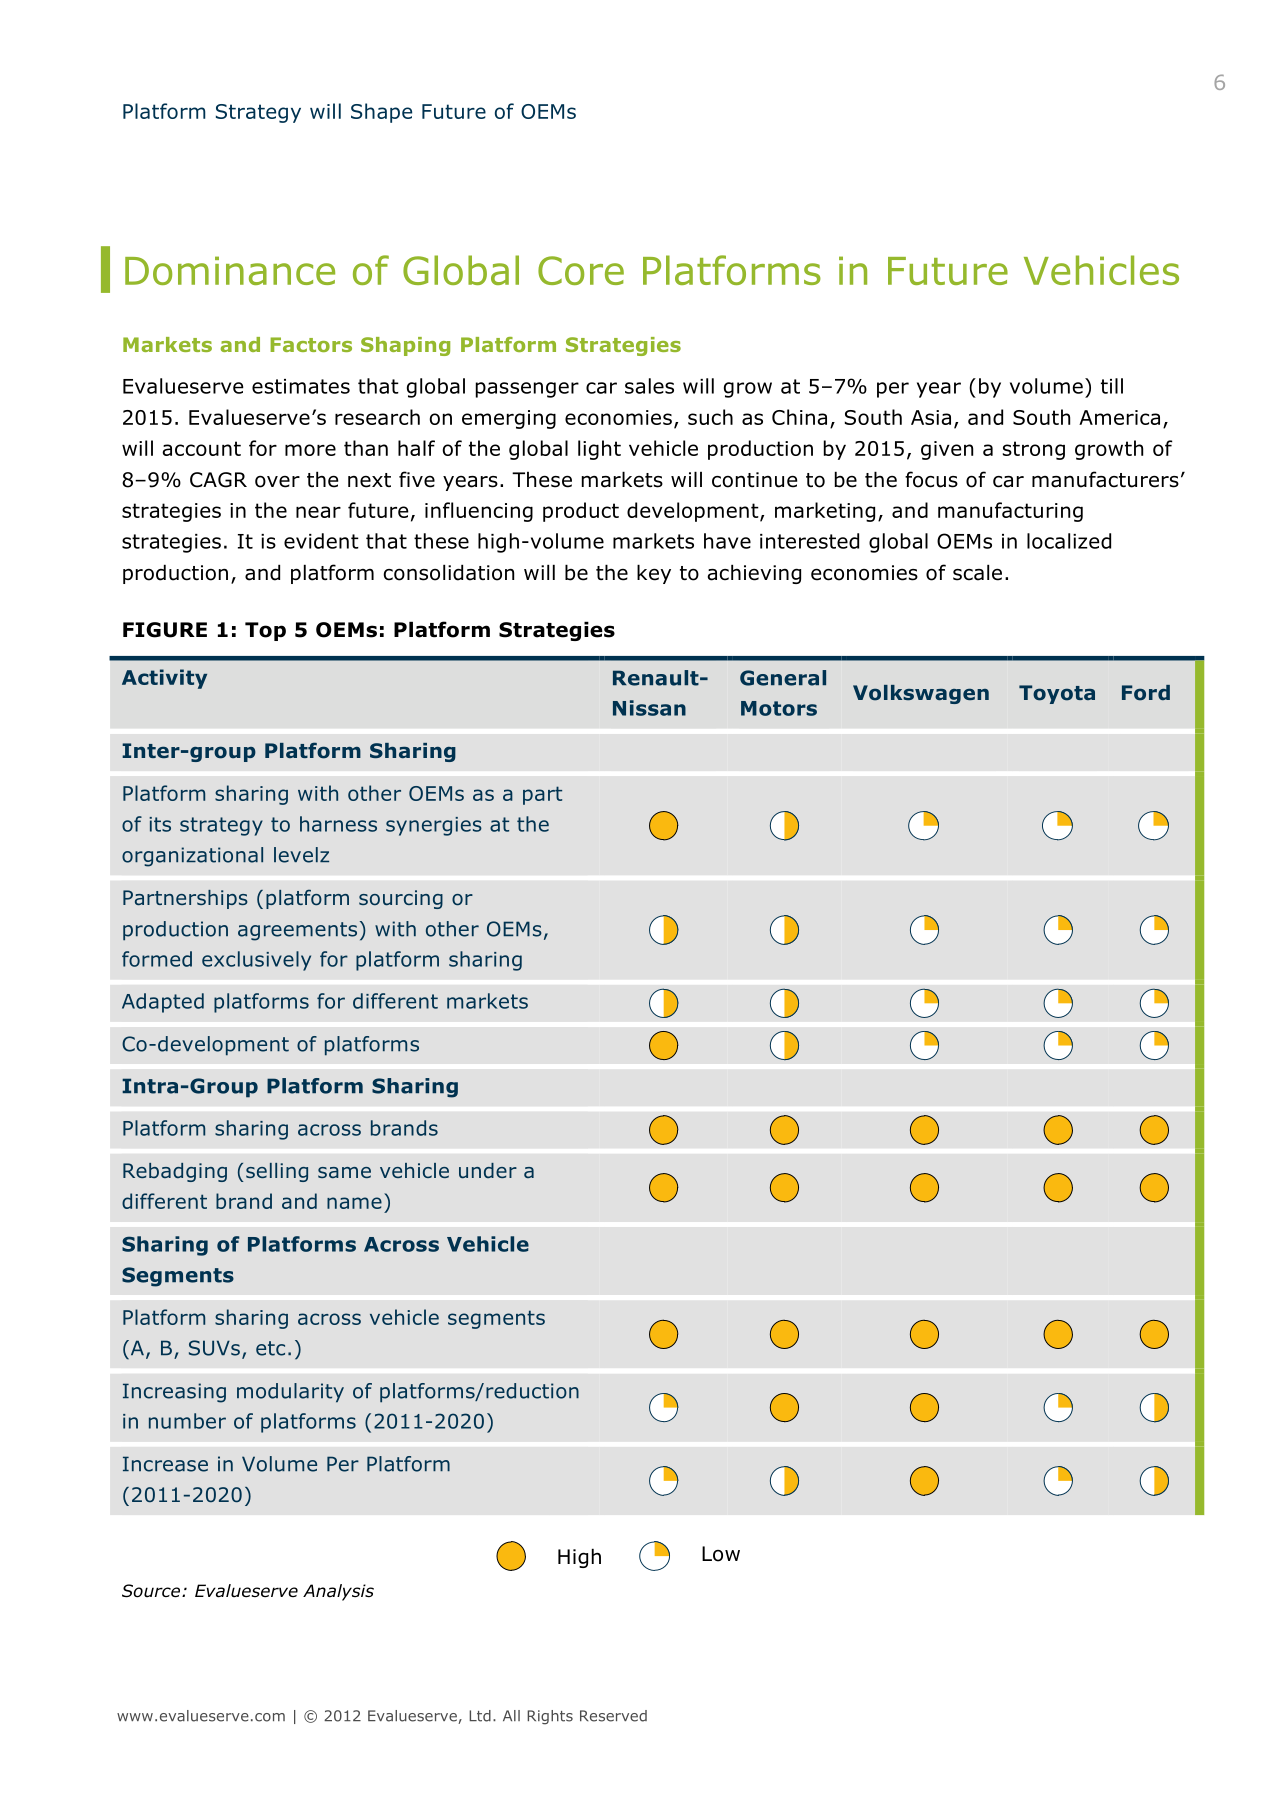 Image resolution: width=1273 pixels, height=1801 pixels. Describe the element at coordinates (1057, 694) in the screenshot. I see `Toyota` at that location.
